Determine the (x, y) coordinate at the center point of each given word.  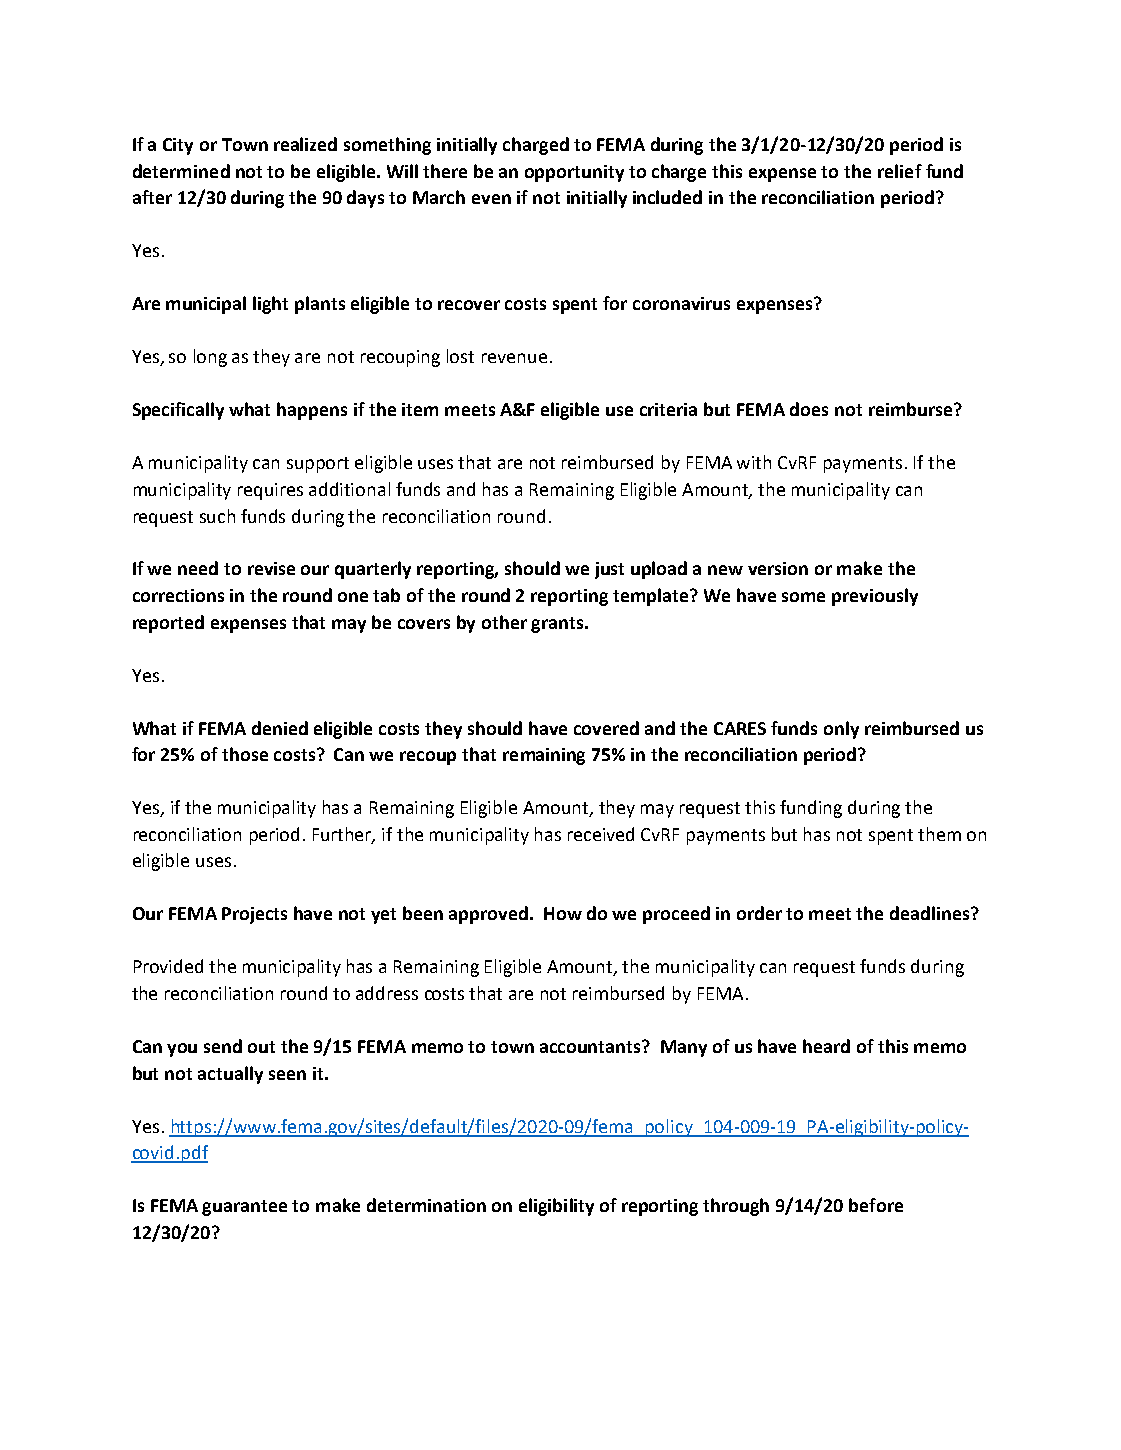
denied (280, 728)
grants (558, 625)
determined (181, 171)
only (841, 730)
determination (426, 1205)
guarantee (244, 1208)
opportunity (574, 173)
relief (900, 171)
